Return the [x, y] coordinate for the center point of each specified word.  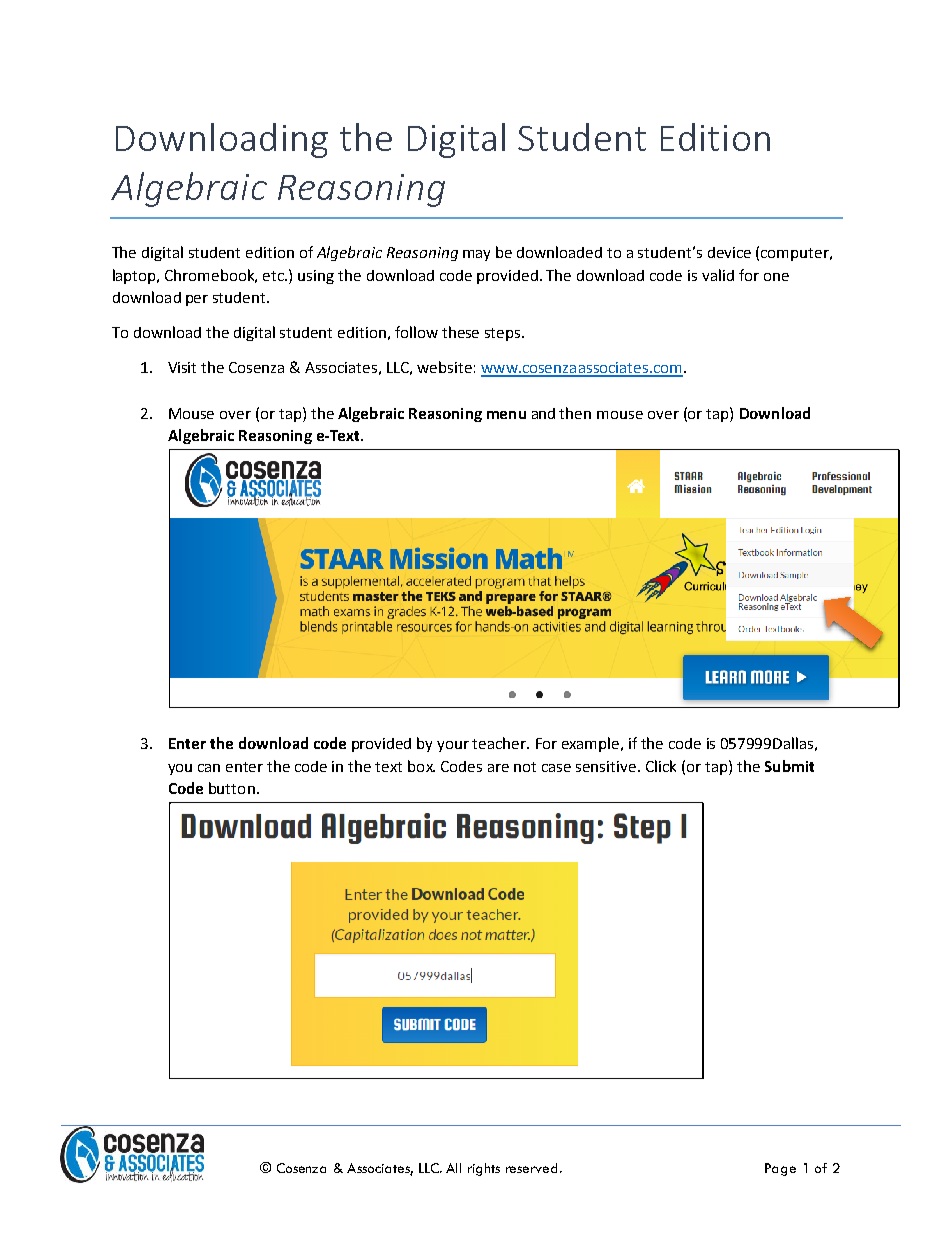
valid [718, 275]
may [476, 255]
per [197, 300]
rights [484, 1169]
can [209, 768]
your [453, 746]
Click [661, 766]
